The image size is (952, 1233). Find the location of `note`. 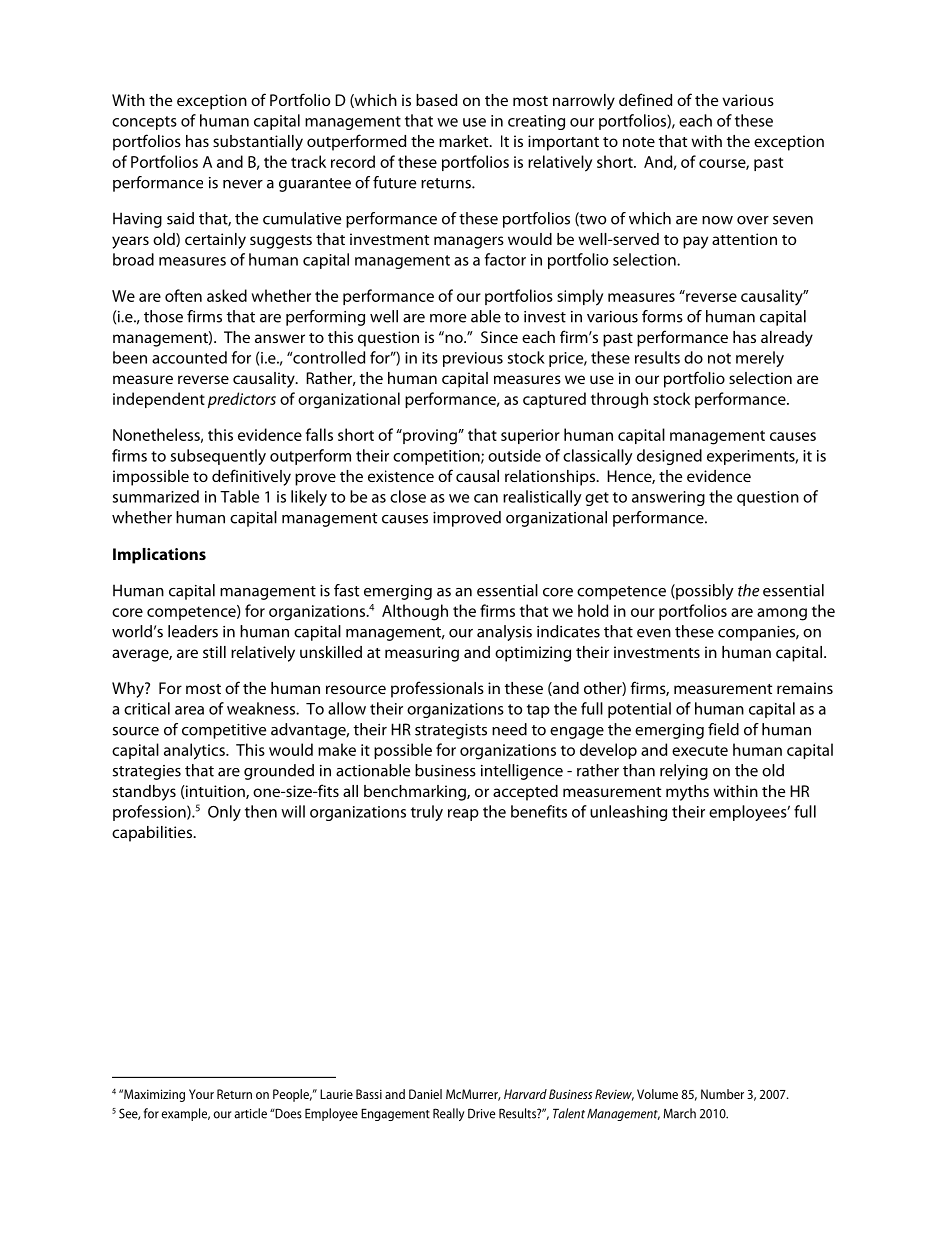

note is located at coordinates (639, 142).
